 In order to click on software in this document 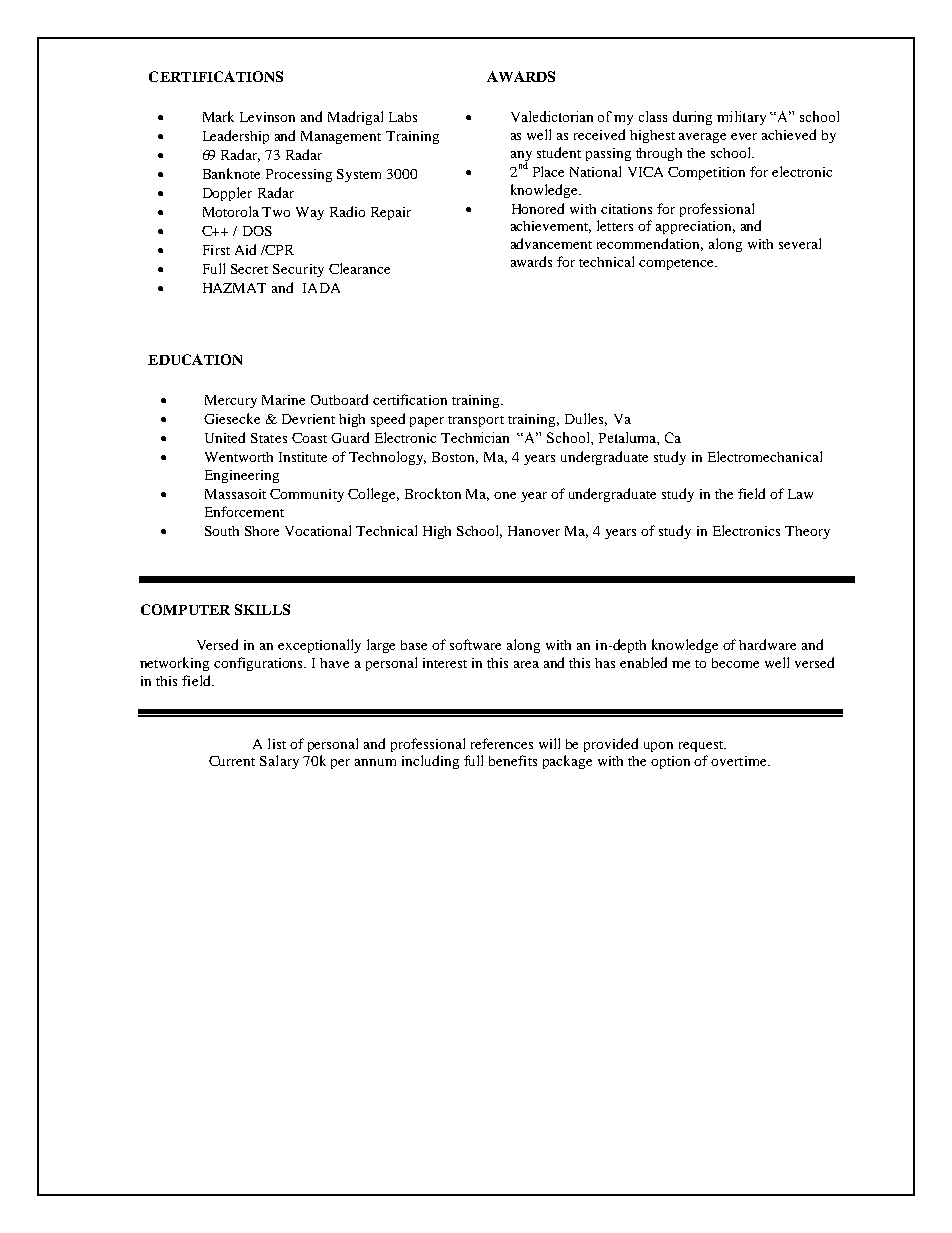, I will do `click(475, 644)`.
